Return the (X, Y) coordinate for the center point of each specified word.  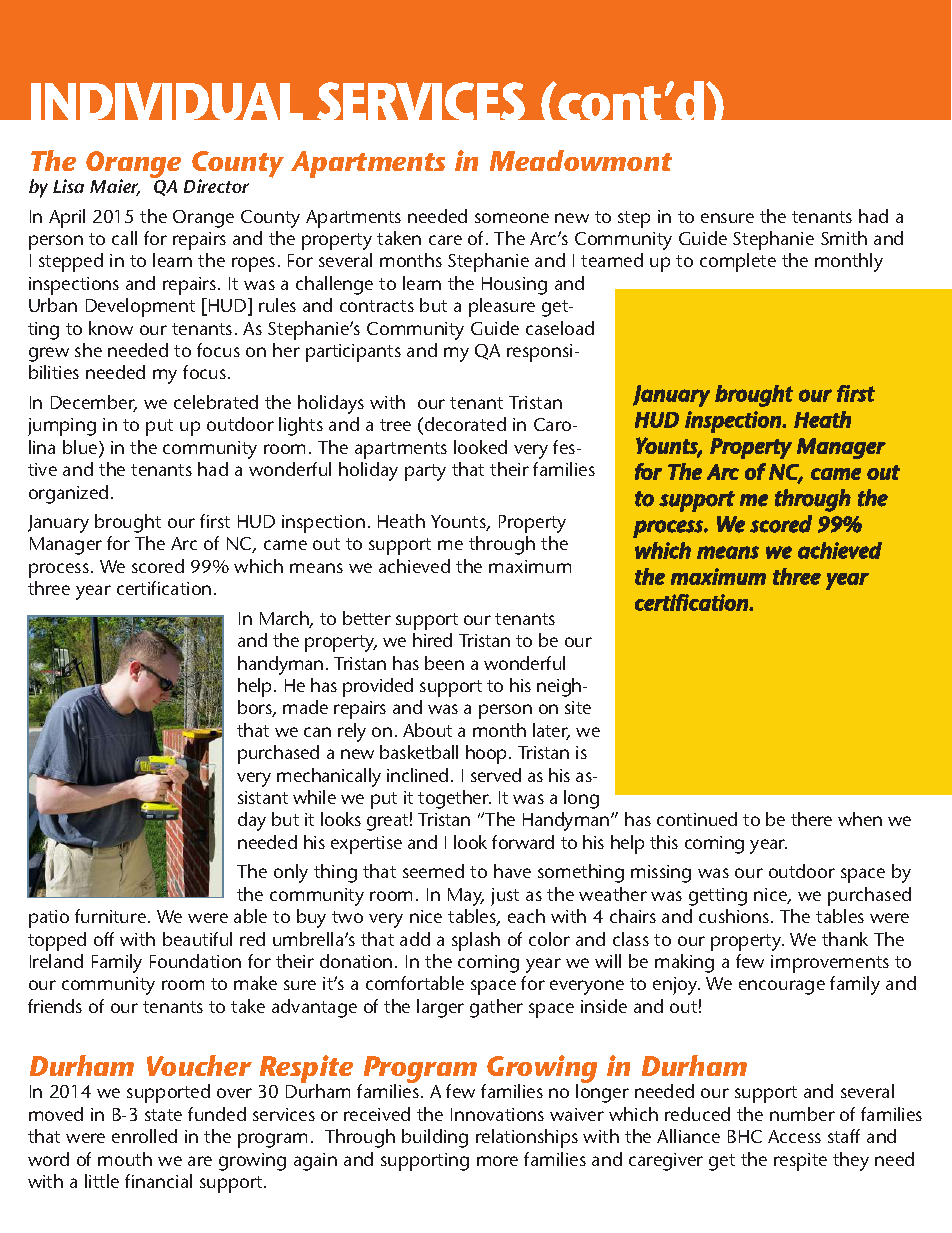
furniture (110, 916)
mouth (125, 1159)
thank (845, 939)
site (578, 707)
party (425, 472)
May (466, 897)
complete (738, 262)
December (94, 403)
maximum (530, 566)
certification (164, 588)
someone (512, 218)
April (67, 218)
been (444, 663)
